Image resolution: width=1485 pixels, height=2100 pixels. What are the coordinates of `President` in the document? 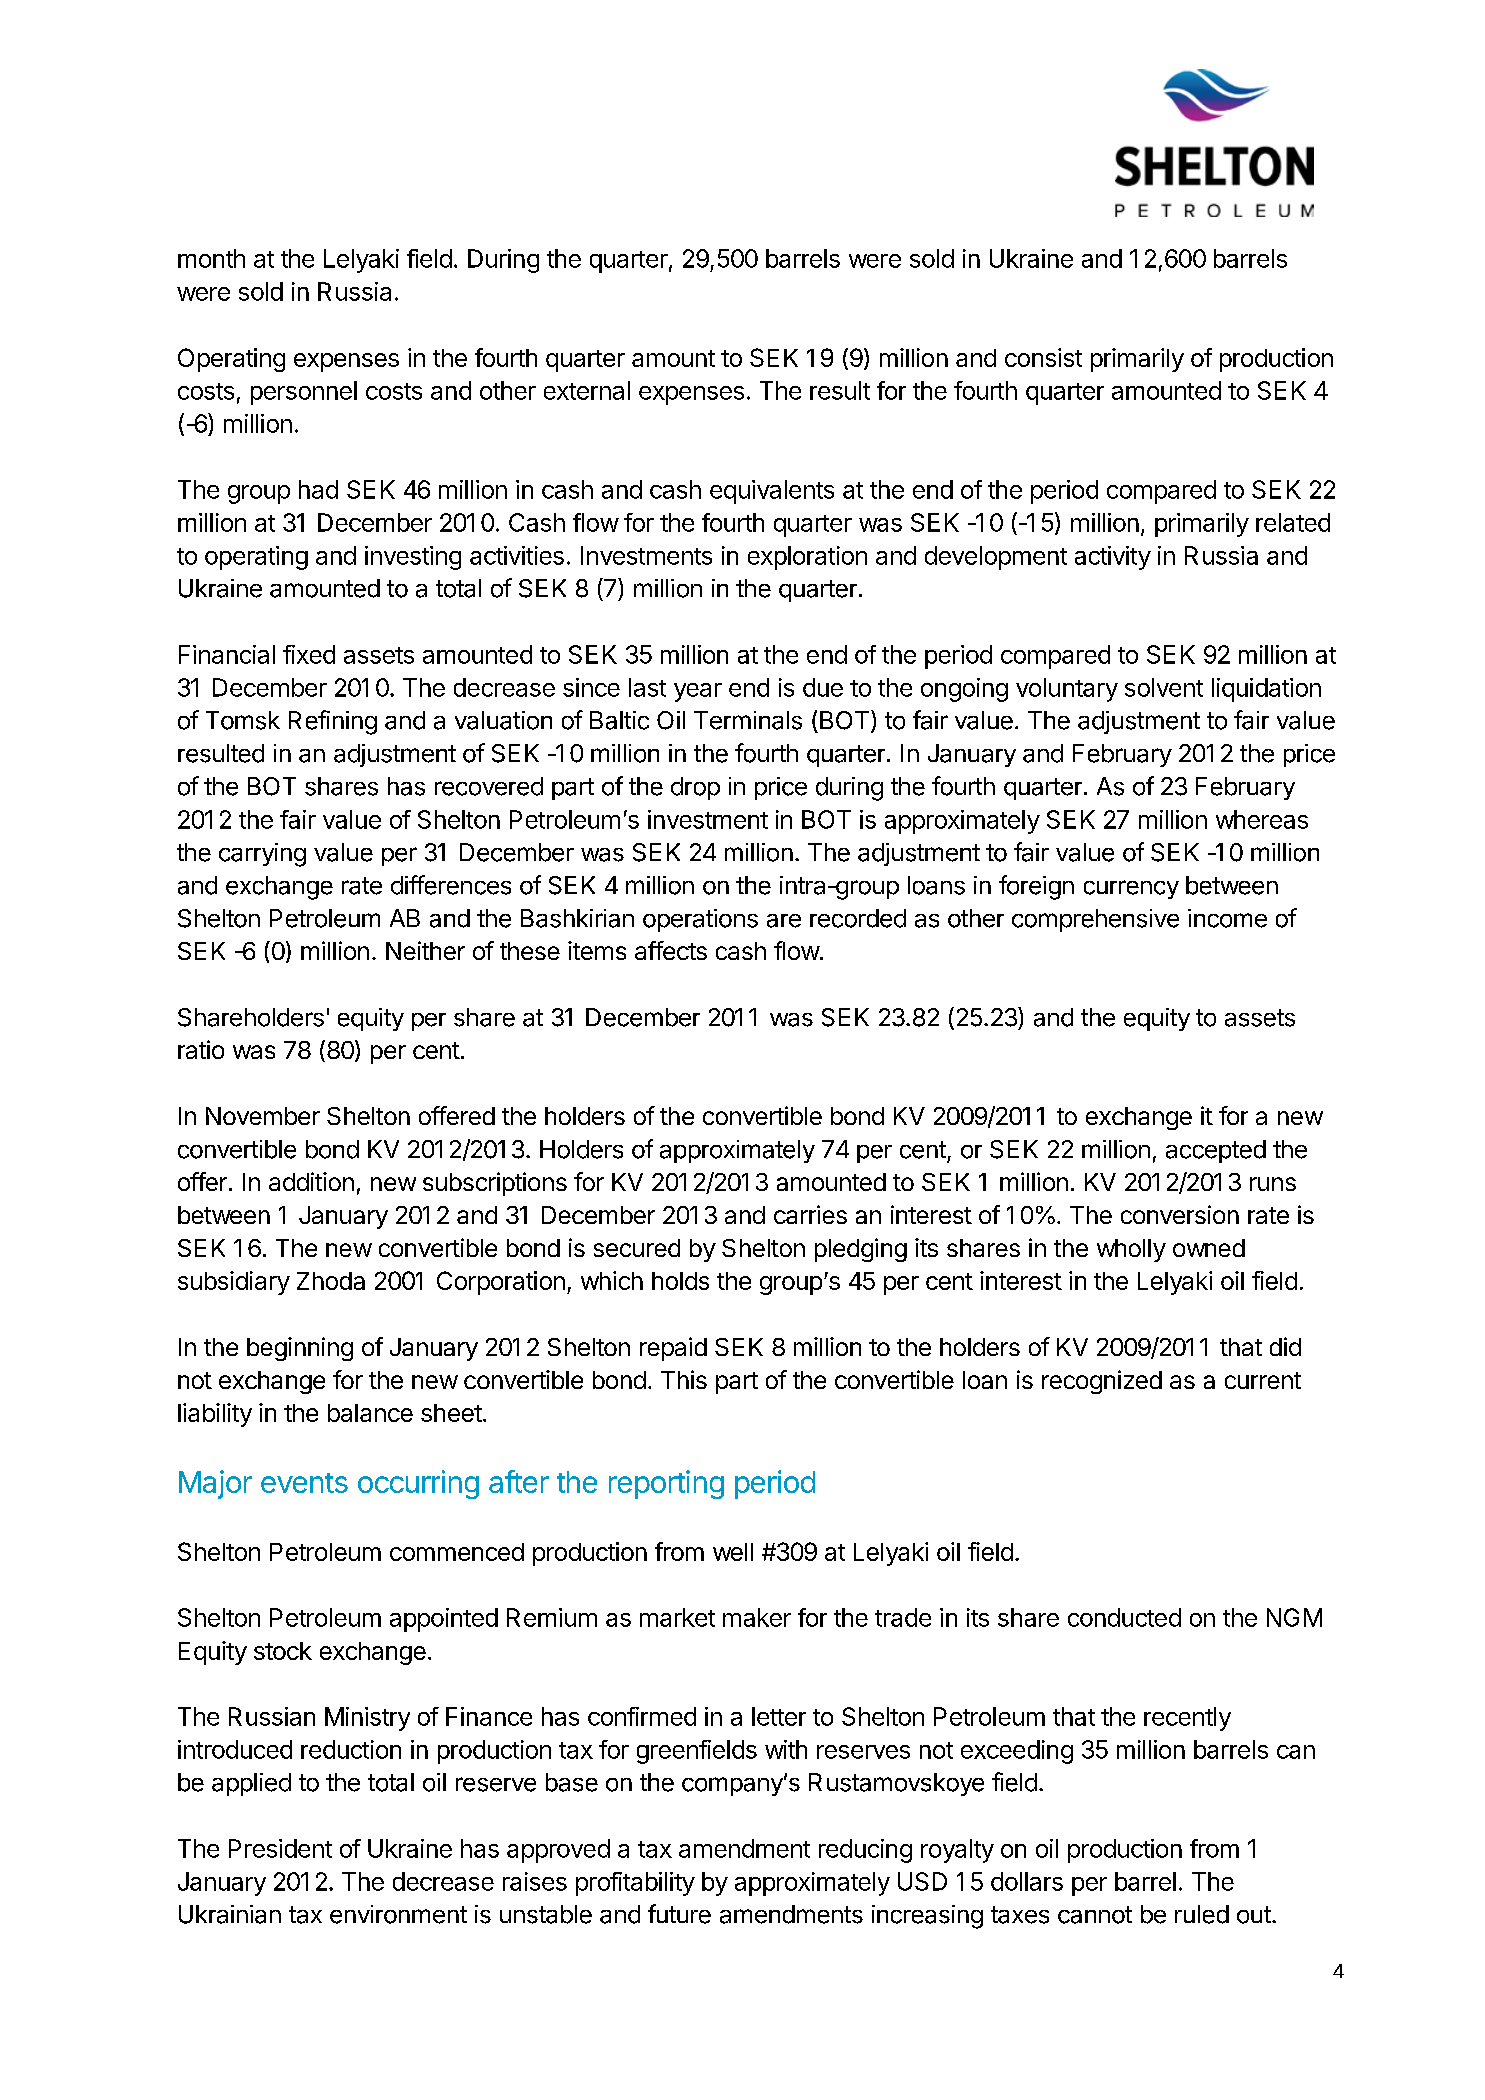 It's located at (280, 1848).
